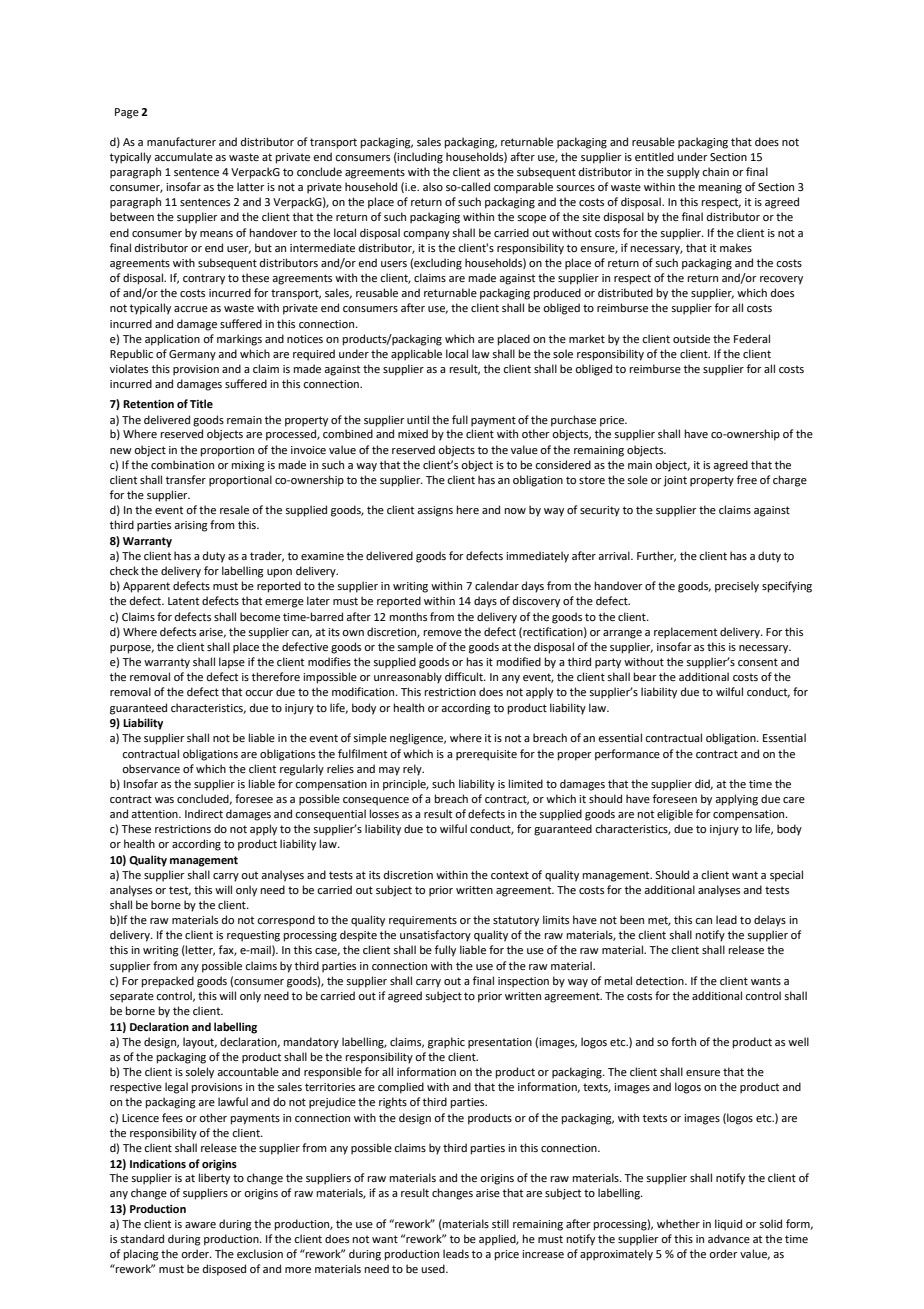 This screenshot has width=924, height=1309. I want to click on special, so click(786, 876).
